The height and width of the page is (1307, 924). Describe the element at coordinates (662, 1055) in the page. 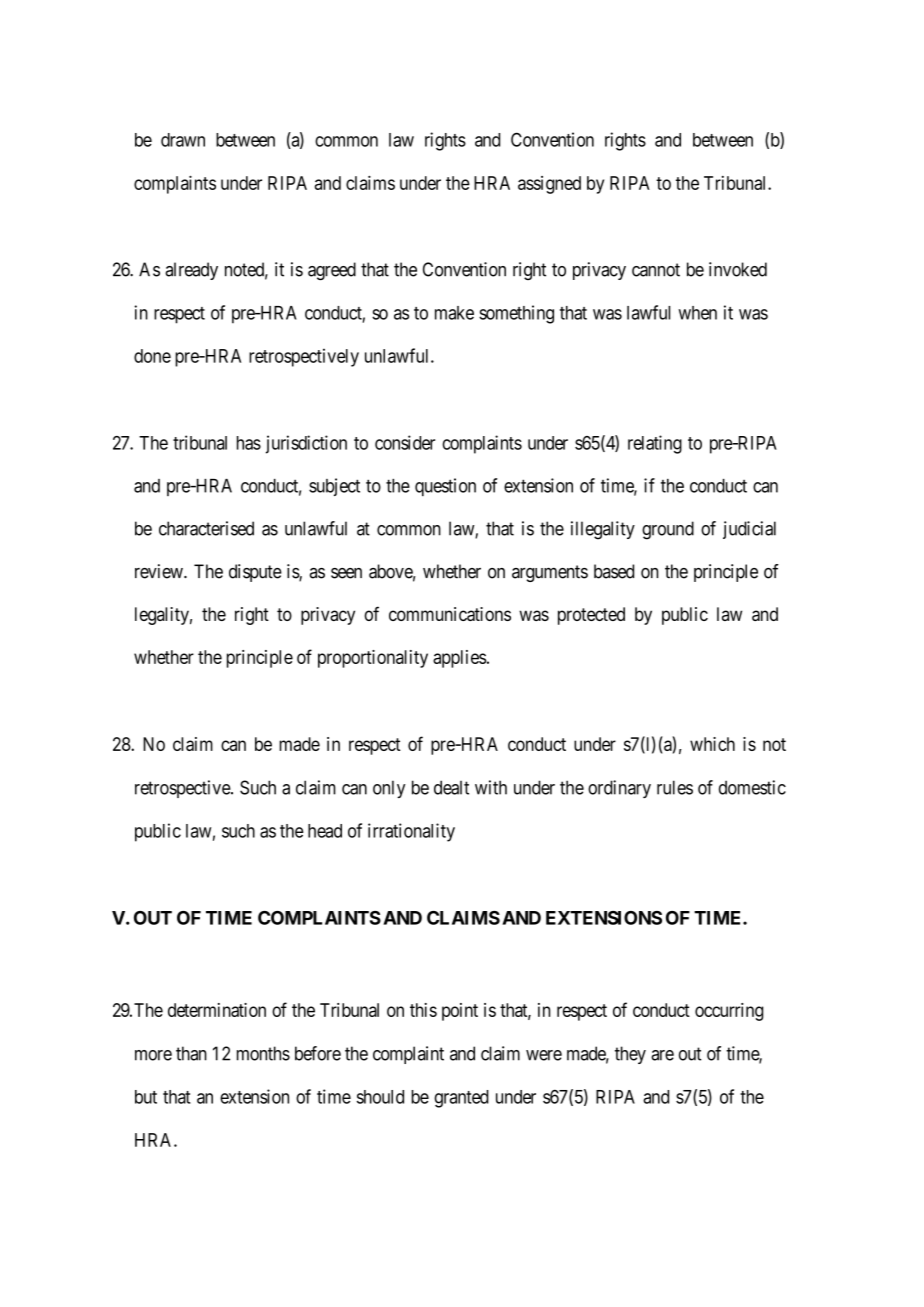

I see `are` at that location.
